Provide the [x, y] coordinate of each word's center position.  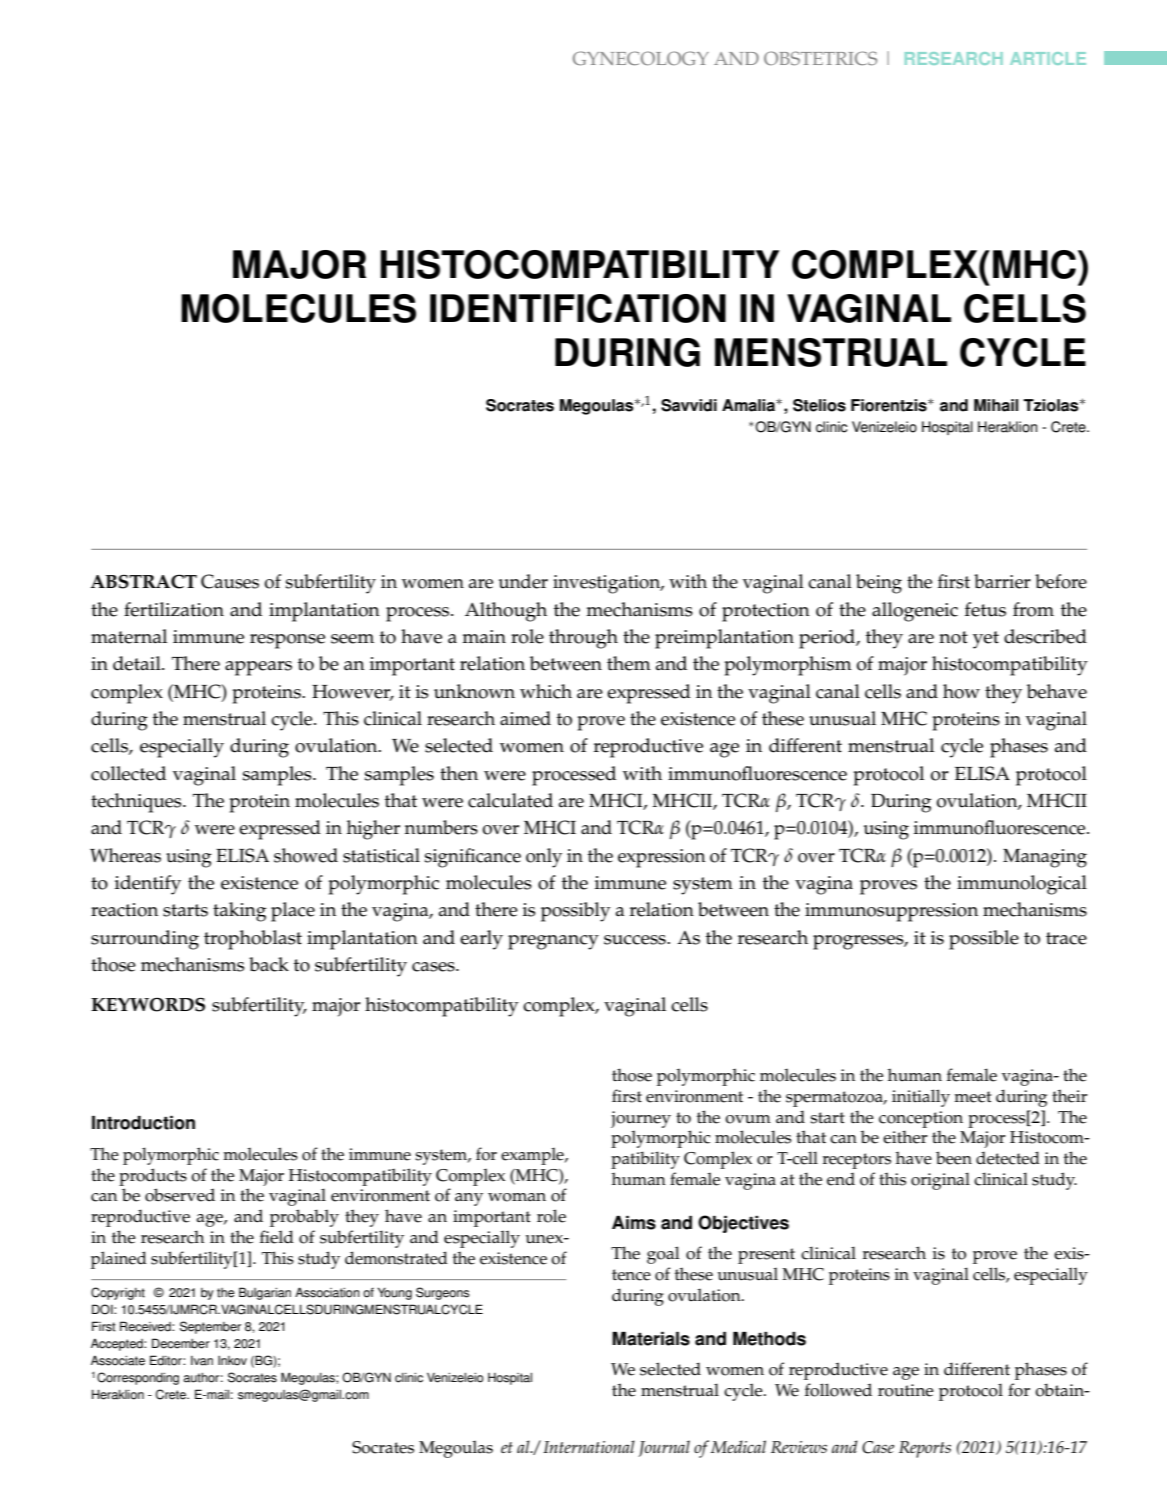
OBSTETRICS [820, 58]
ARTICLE [1048, 58]
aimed [525, 718]
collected [128, 773]
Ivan [202, 1361]
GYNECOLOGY [641, 58]
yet [986, 640]
